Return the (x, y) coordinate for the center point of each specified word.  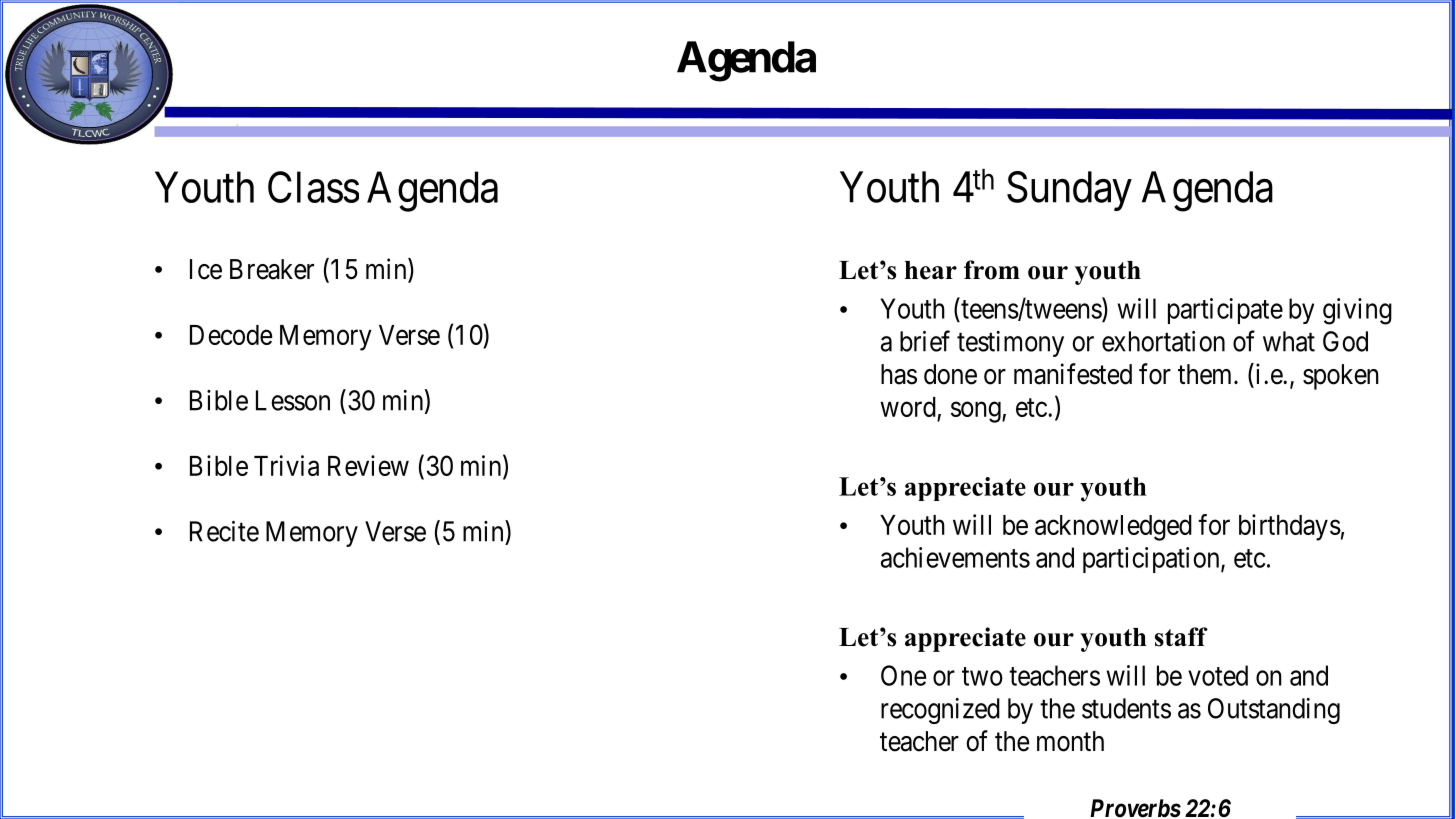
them (1206, 374)
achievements (955, 557)
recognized (940, 711)
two (982, 676)
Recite (224, 531)
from (992, 270)
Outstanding (1274, 711)
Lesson (293, 400)
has (899, 374)
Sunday (1069, 191)
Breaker (272, 269)
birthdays (1290, 527)
